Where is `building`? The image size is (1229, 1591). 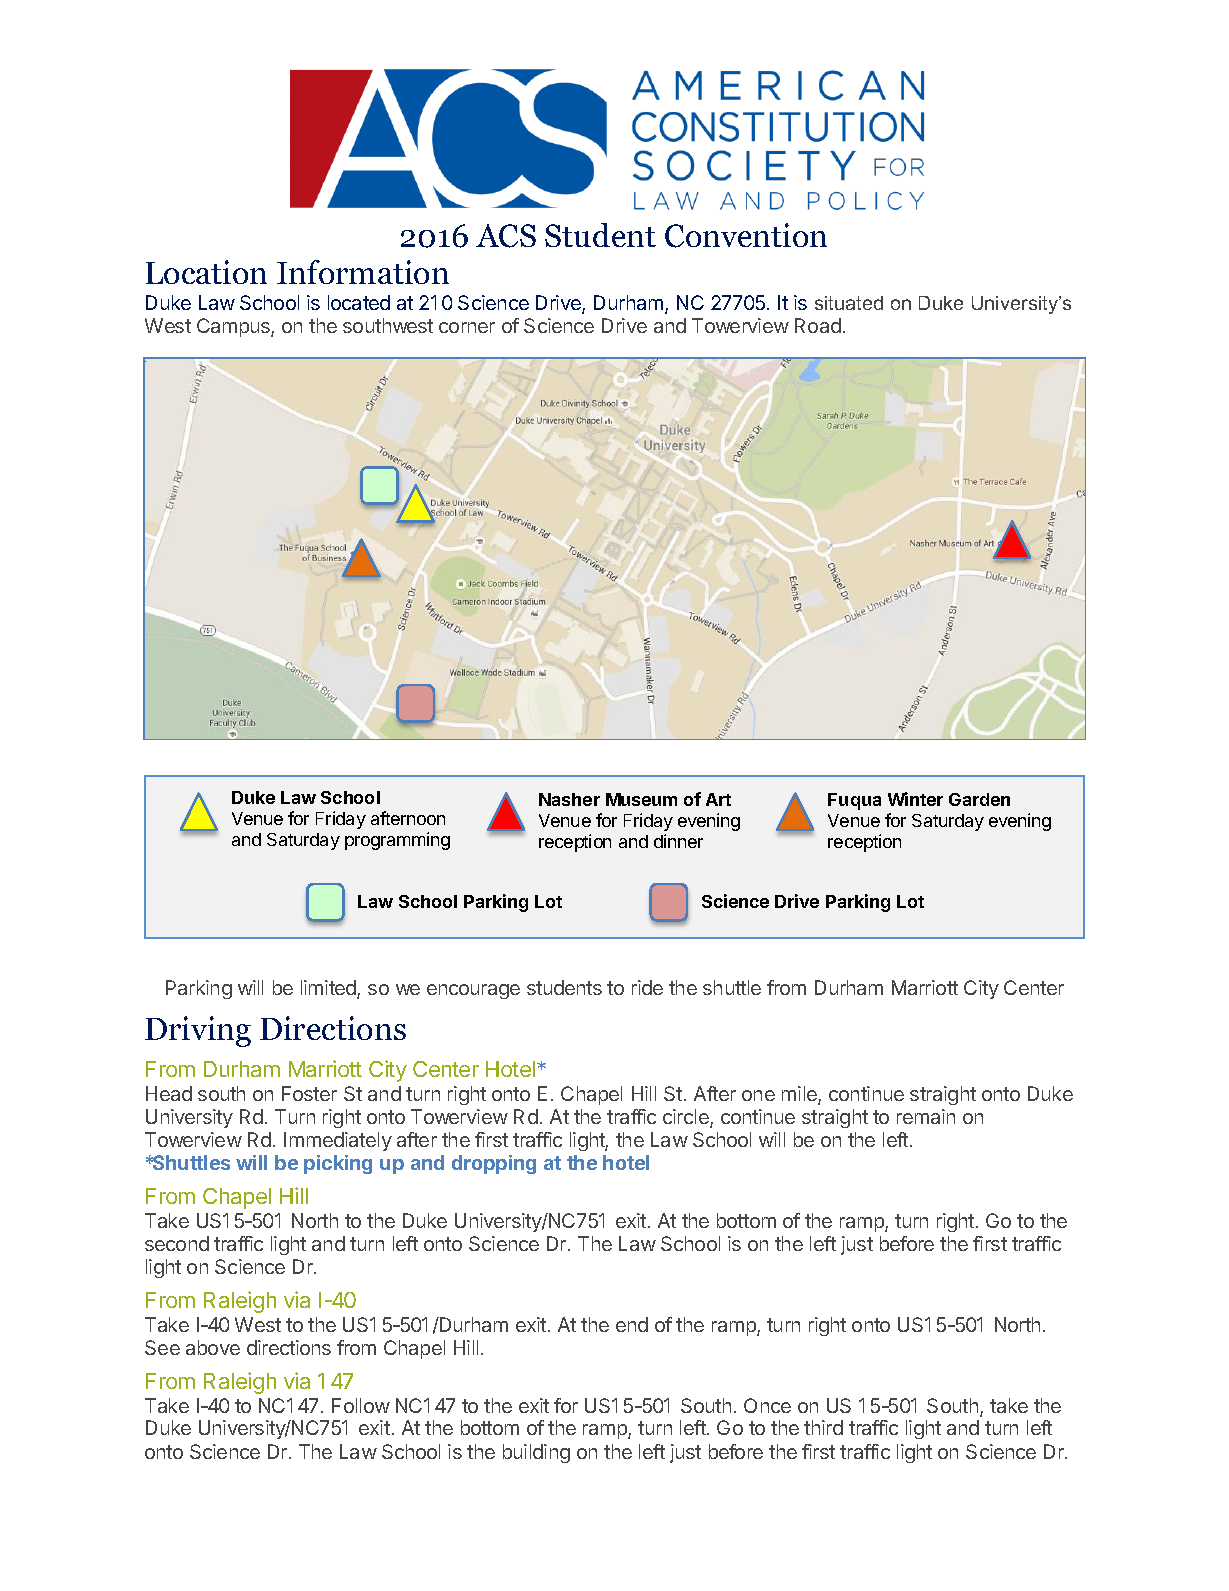 building is located at coordinates (536, 1453).
